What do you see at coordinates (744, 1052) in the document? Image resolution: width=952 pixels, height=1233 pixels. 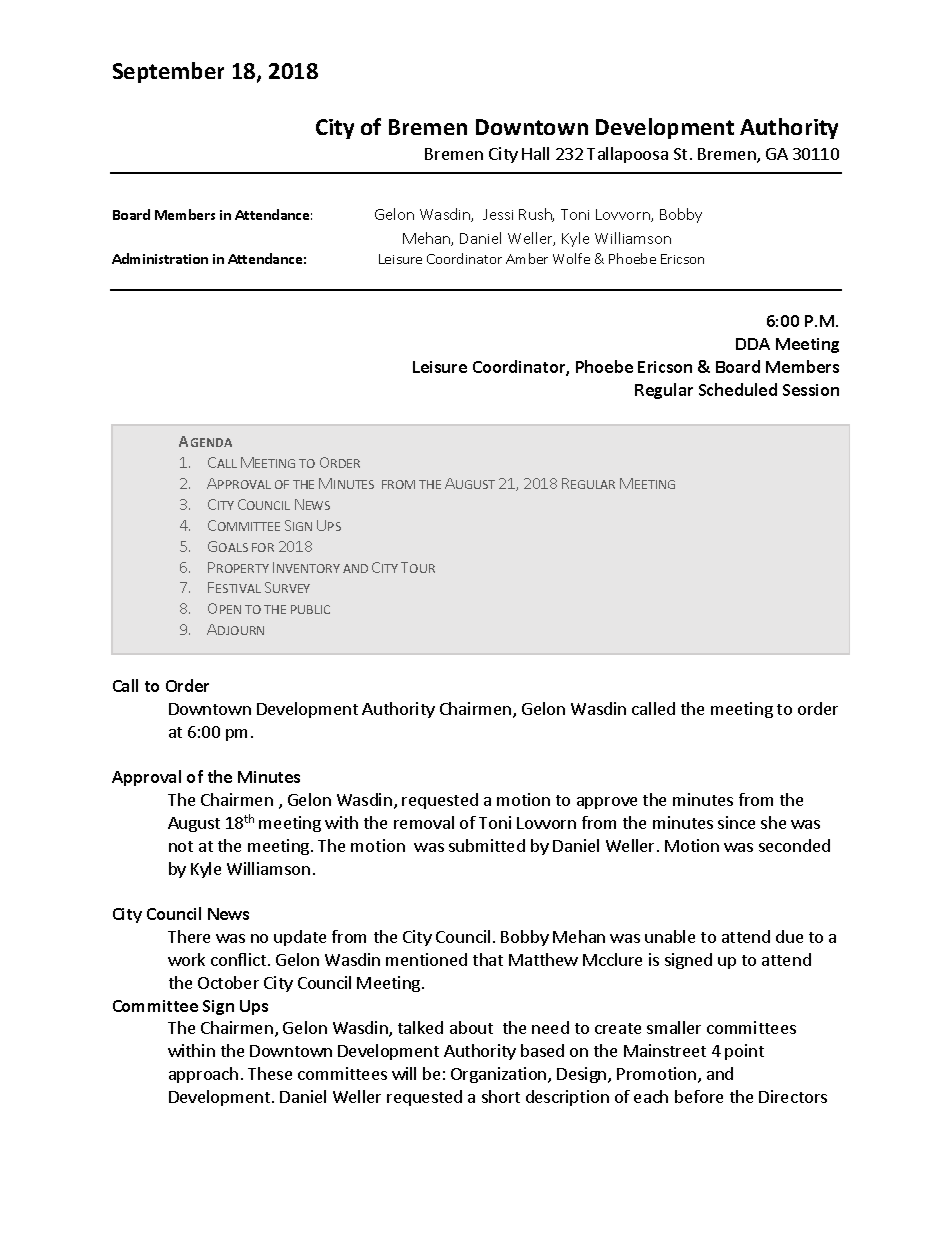 I see `point` at bounding box center [744, 1052].
